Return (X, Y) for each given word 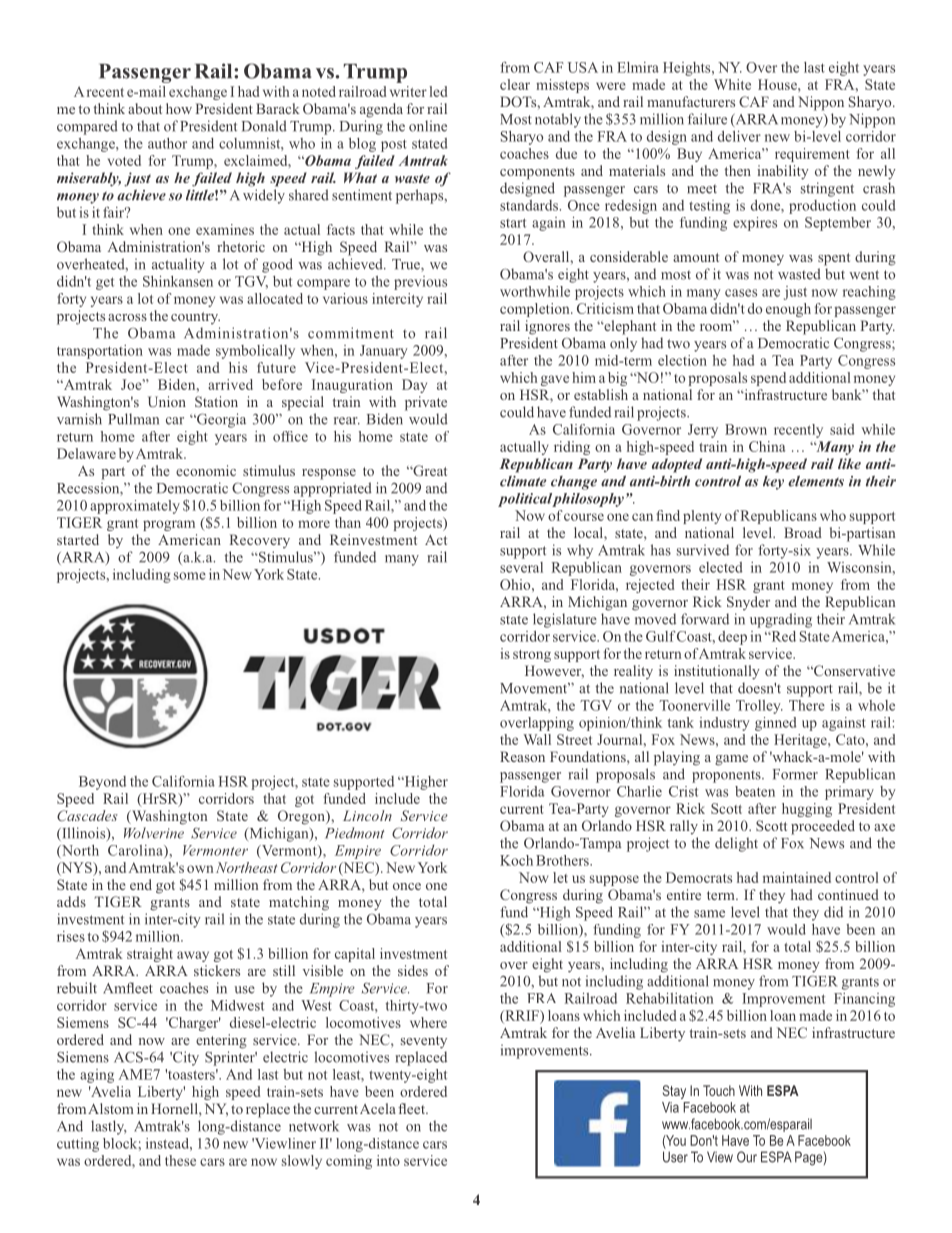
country (195, 318)
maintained (797, 877)
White (732, 84)
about (145, 108)
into (388, 1160)
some (190, 576)
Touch (719, 1090)
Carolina (136, 851)
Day (414, 386)
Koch (516, 860)
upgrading (781, 620)
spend (768, 379)
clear (515, 84)
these (180, 1160)
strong (532, 656)
